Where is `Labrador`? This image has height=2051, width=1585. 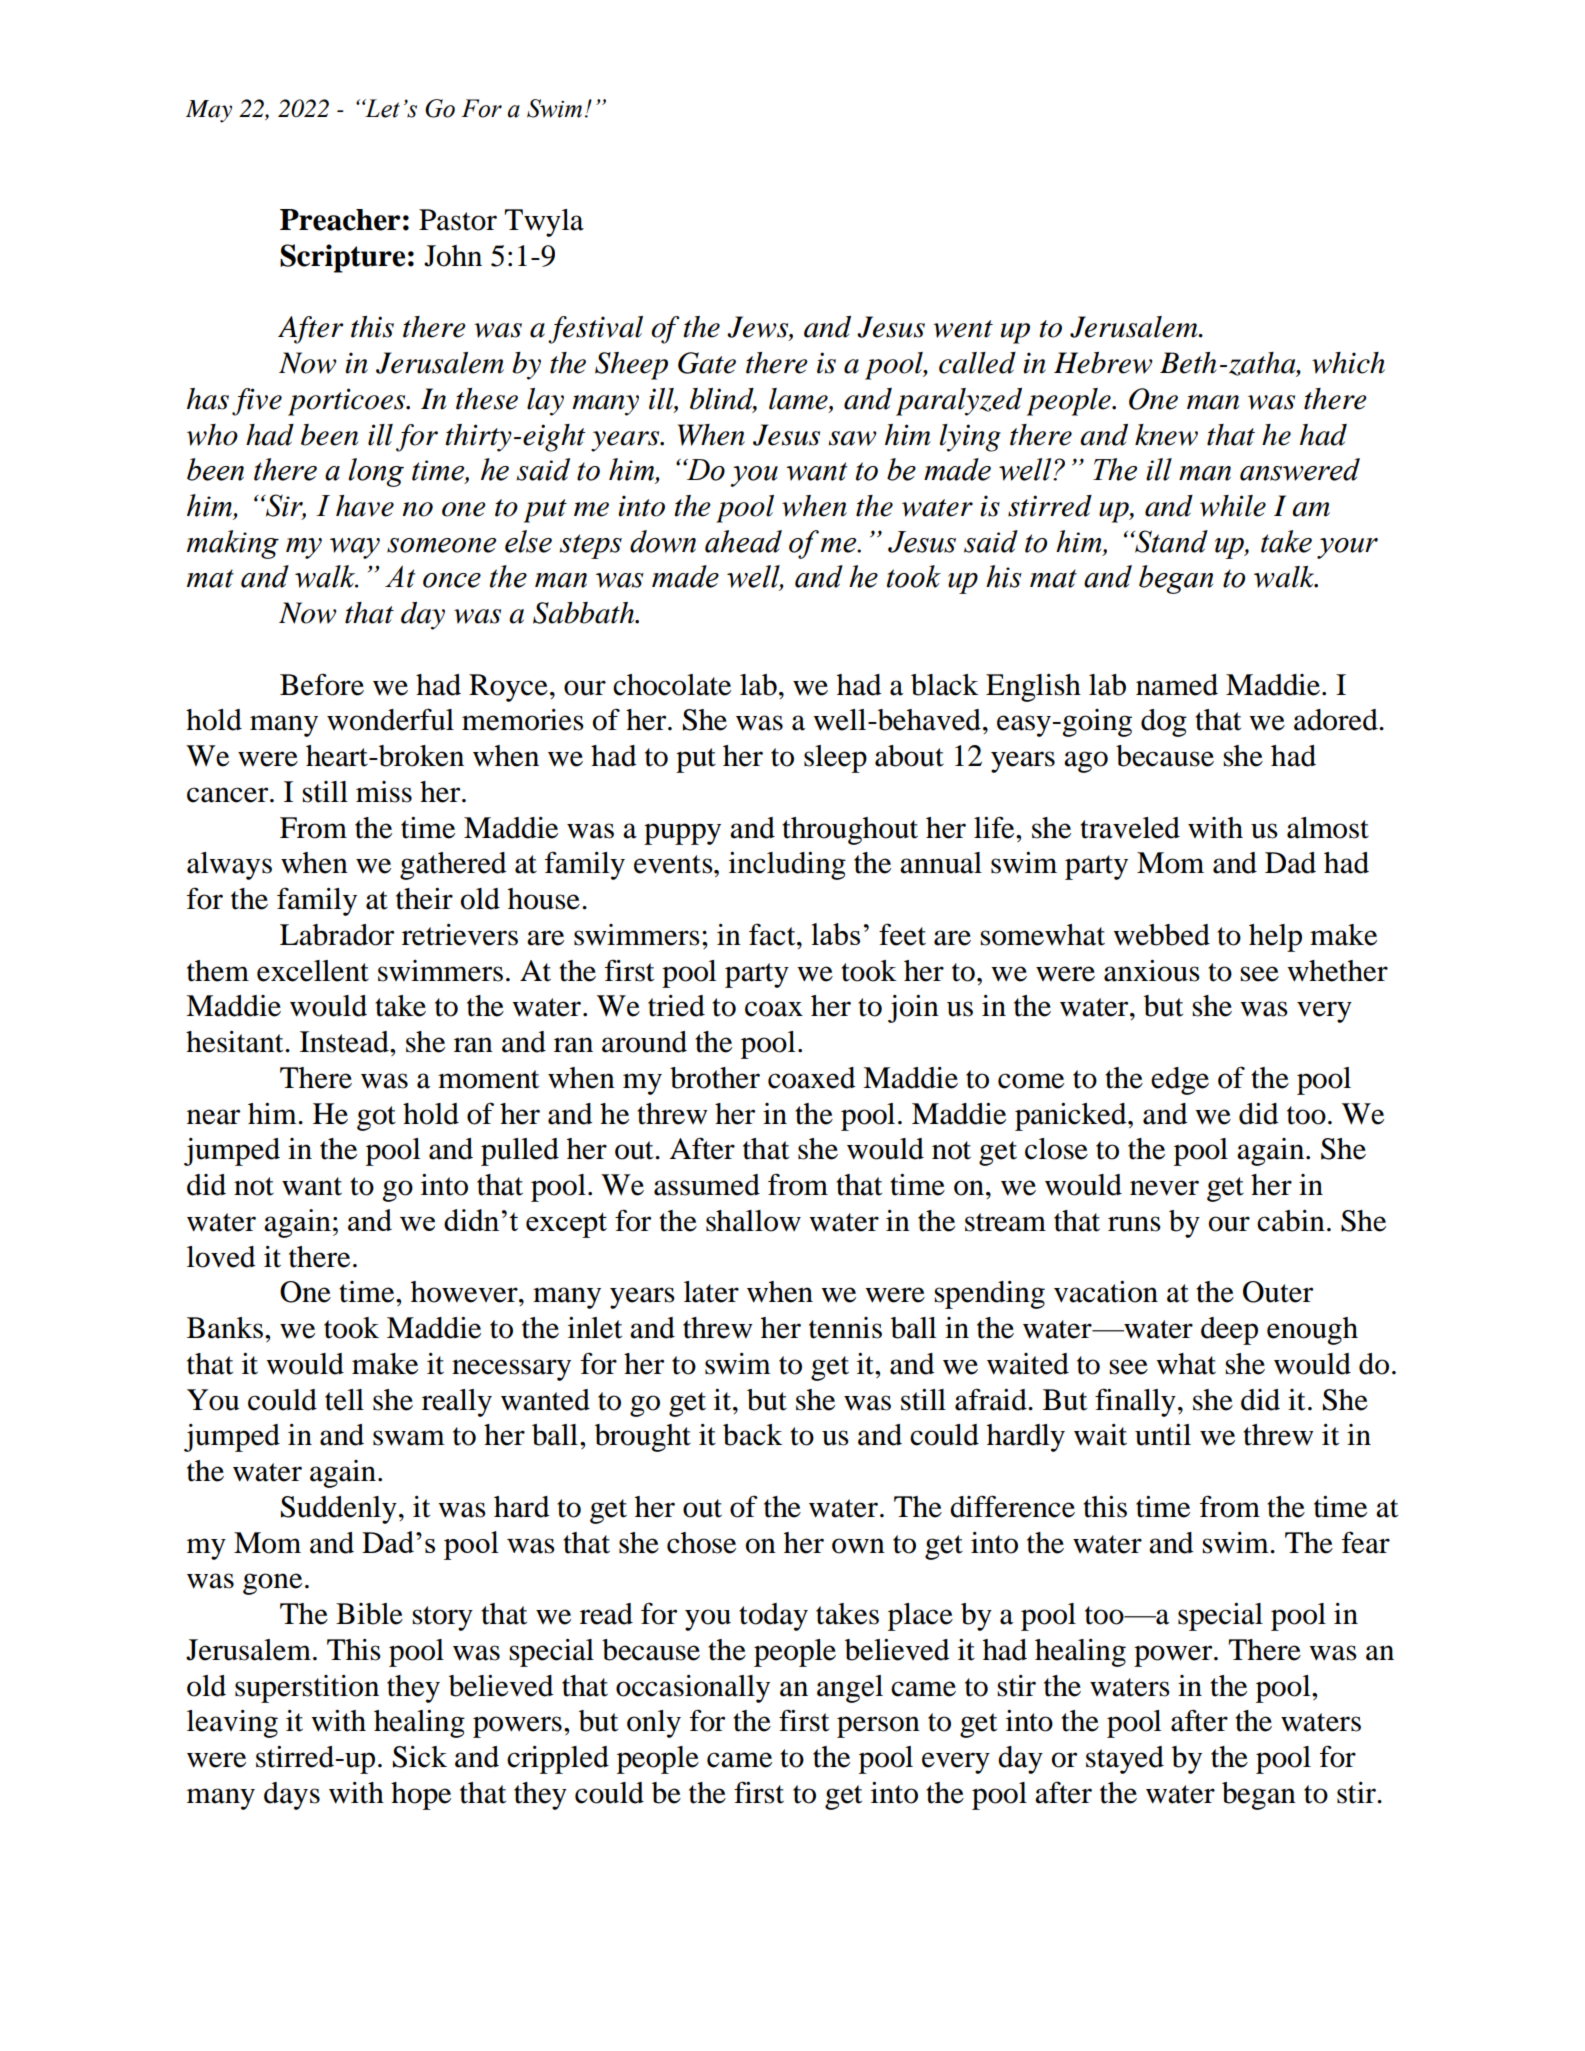
Labrador is located at coordinates (337, 935).
